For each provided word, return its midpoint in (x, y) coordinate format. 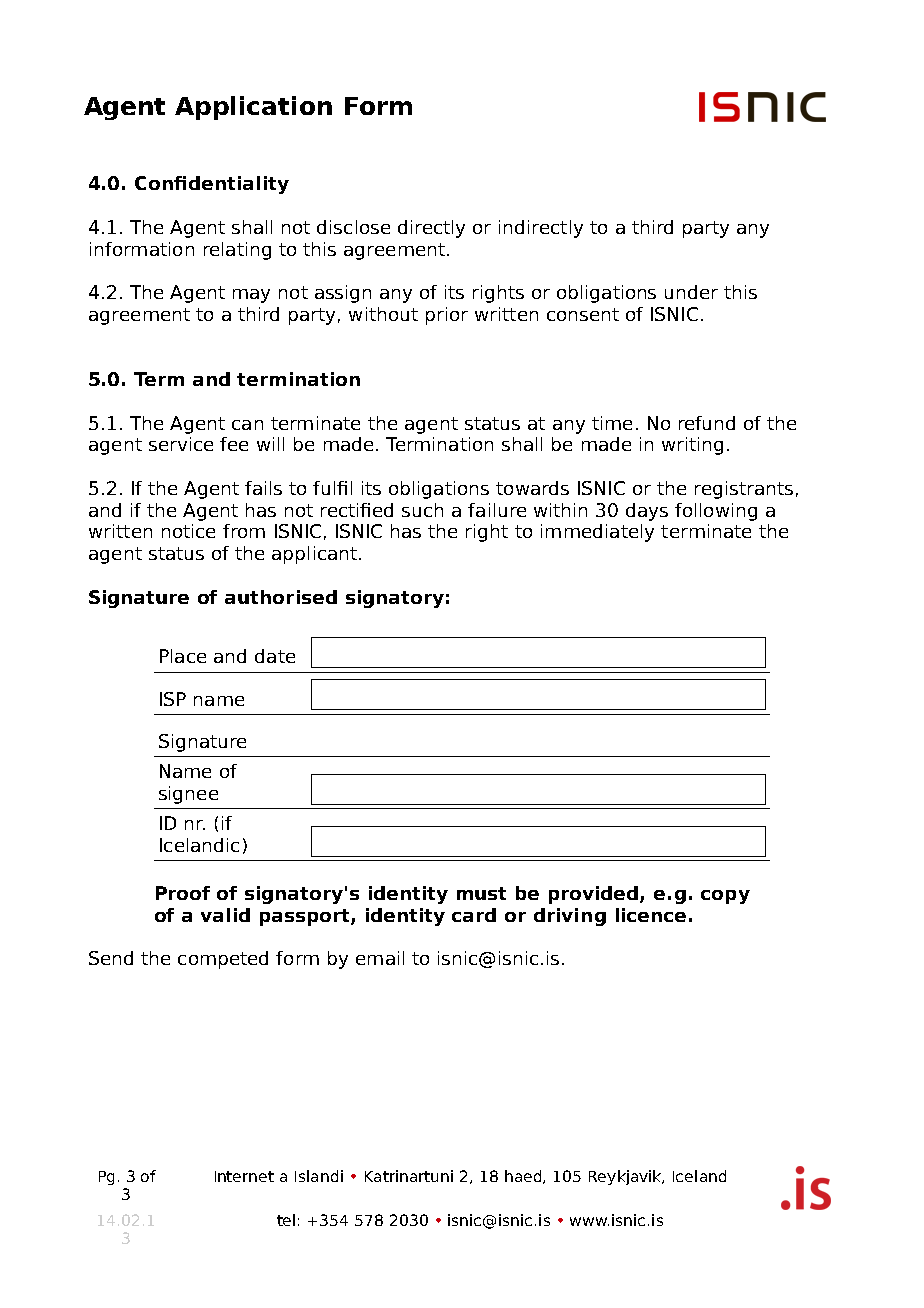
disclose (353, 227)
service (181, 444)
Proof (183, 893)
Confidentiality (212, 185)
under (691, 292)
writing (692, 446)
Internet (244, 1176)
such (422, 510)
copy (725, 897)
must (481, 893)
